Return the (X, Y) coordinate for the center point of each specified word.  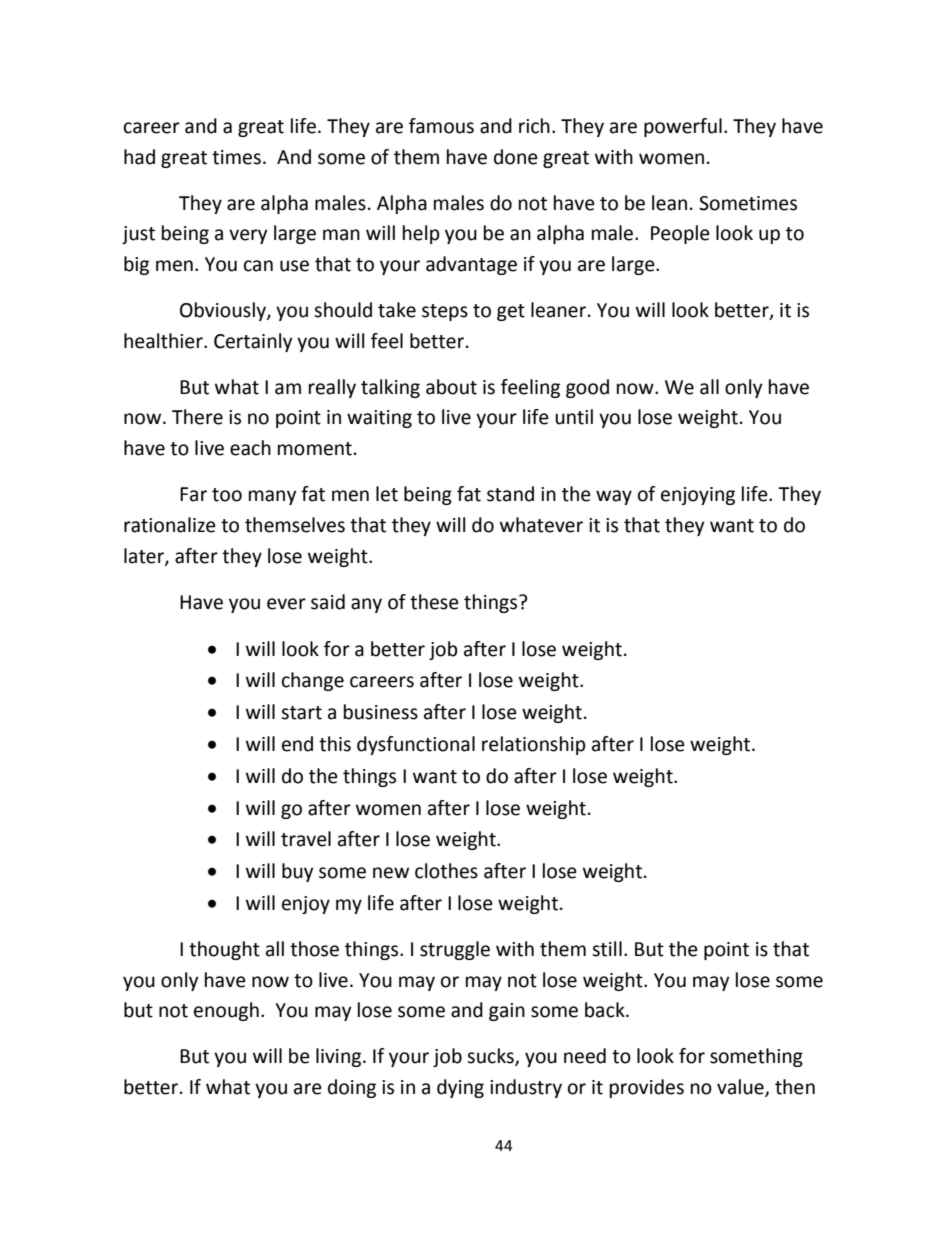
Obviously (224, 311)
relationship (534, 745)
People (680, 234)
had (139, 157)
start (301, 713)
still (607, 949)
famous (441, 126)
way (614, 497)
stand (510, 494)
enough (226, 1011)
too (227, 495)
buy (297, 872)
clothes (446, 871)
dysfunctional (416, 745)
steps (445, 312)
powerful (683, 127)
